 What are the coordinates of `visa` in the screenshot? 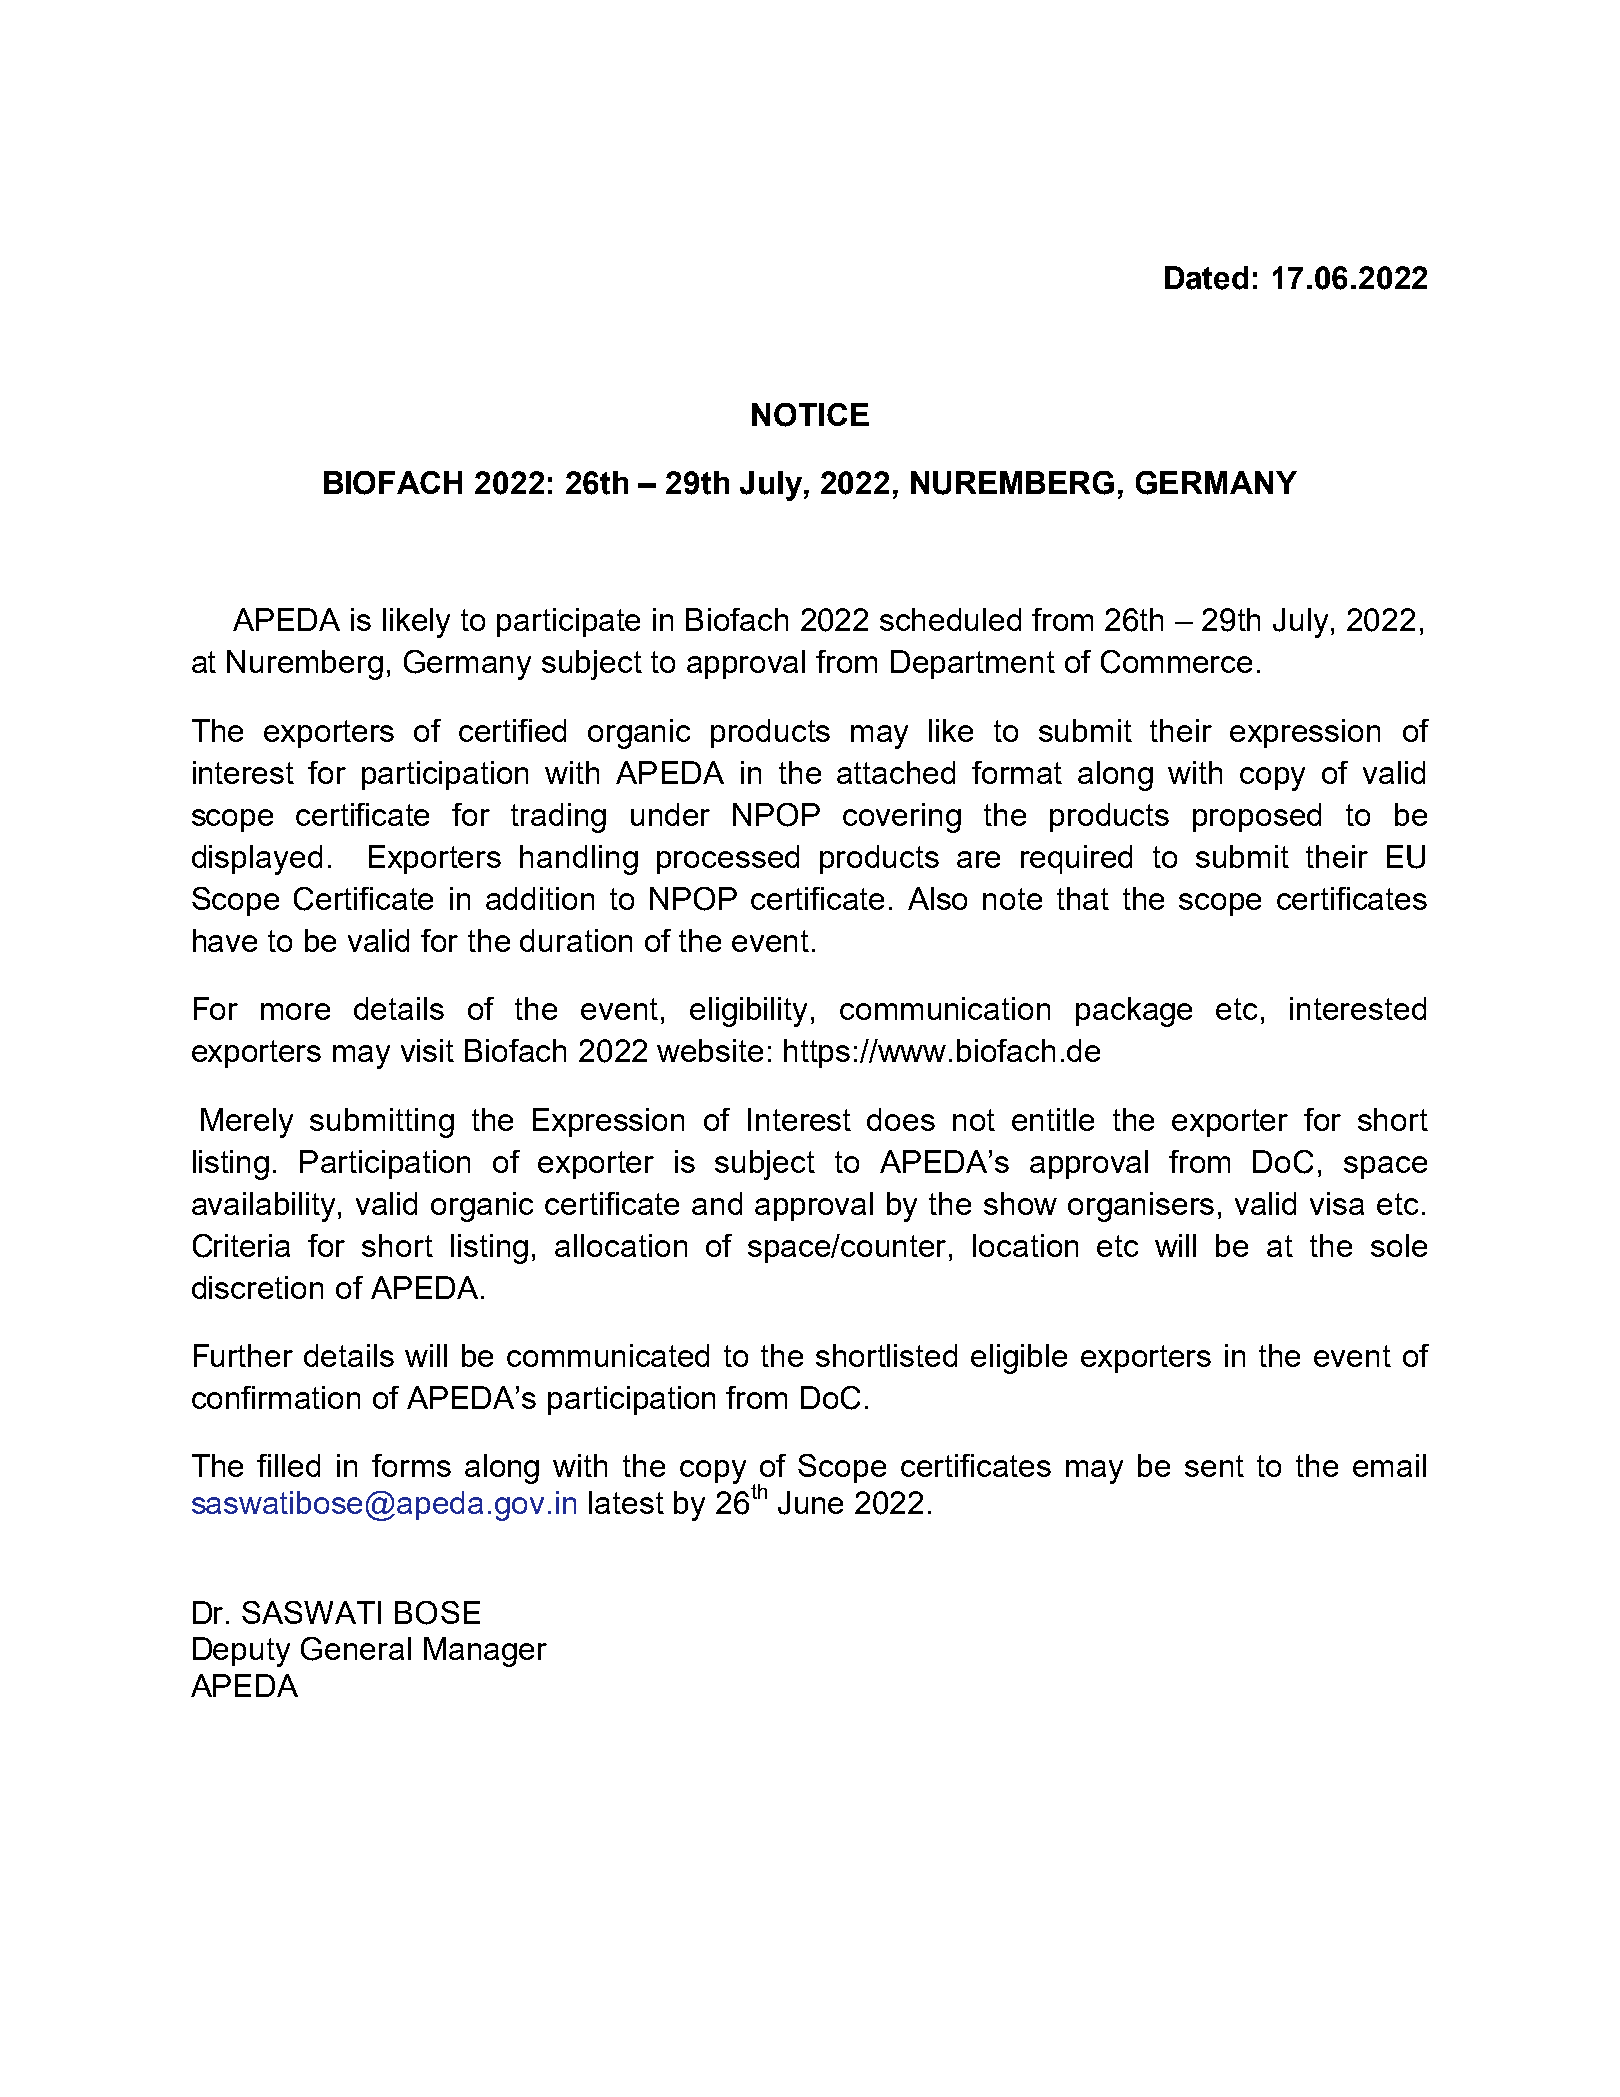 It's located at (1337, 1203).
